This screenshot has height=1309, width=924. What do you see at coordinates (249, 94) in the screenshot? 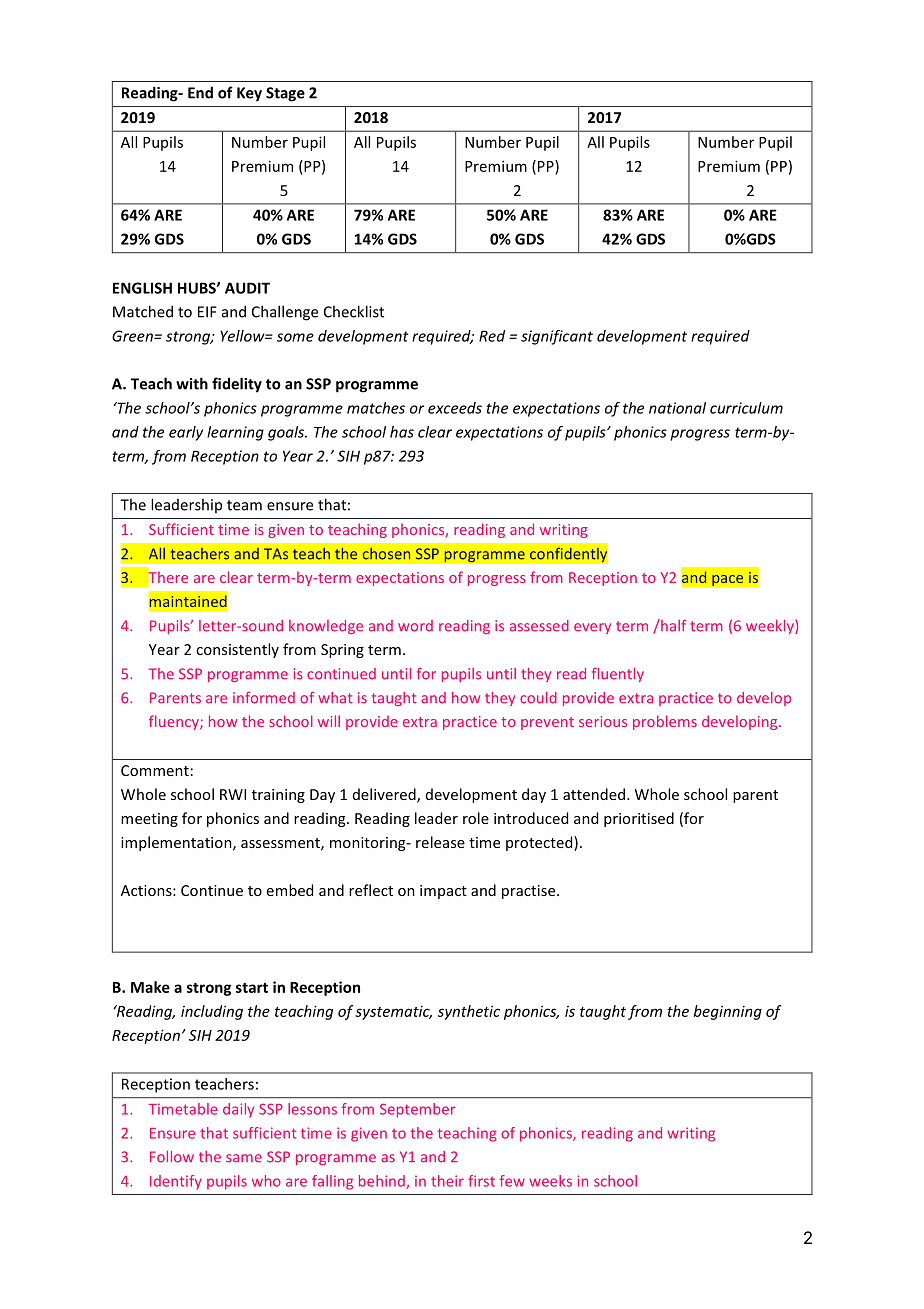
I see `Key` at bounding box center [249, 94].
